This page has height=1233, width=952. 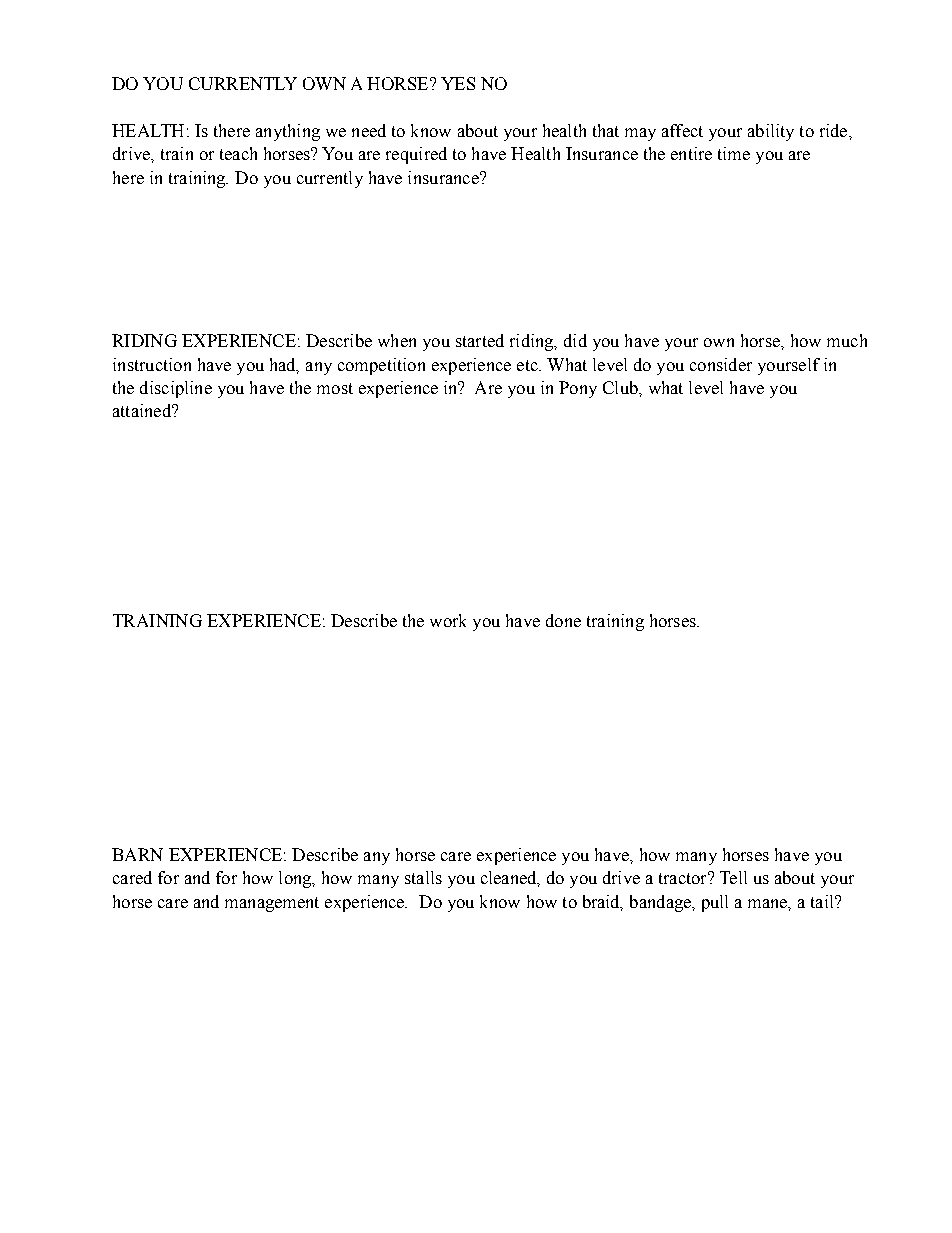 What do you see at coordinates (423, 877) in the page?
I see `stalls` at bounding box center [423, 877].
